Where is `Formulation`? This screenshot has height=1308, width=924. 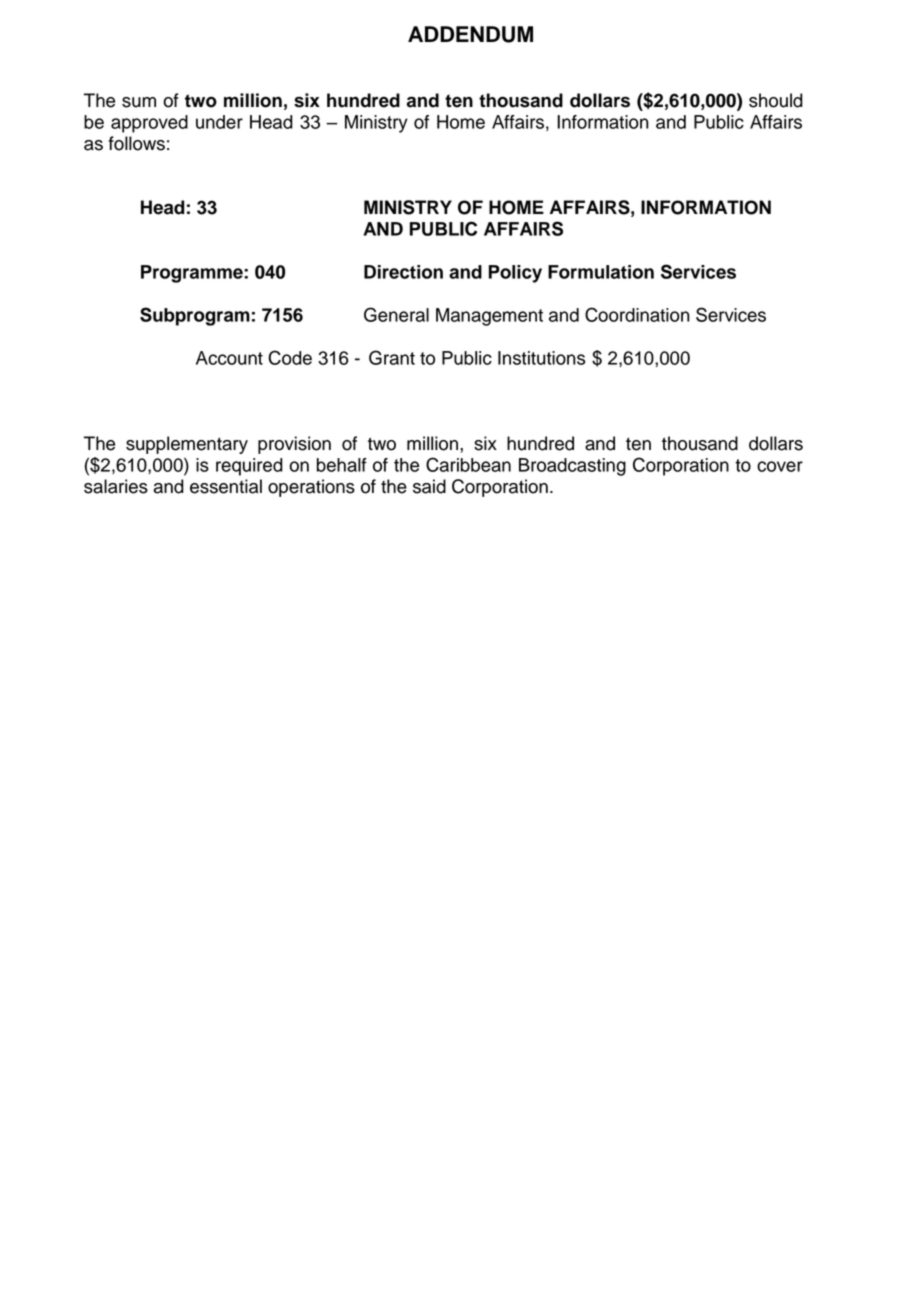 Formulation is located at coordinates (601, 272).
